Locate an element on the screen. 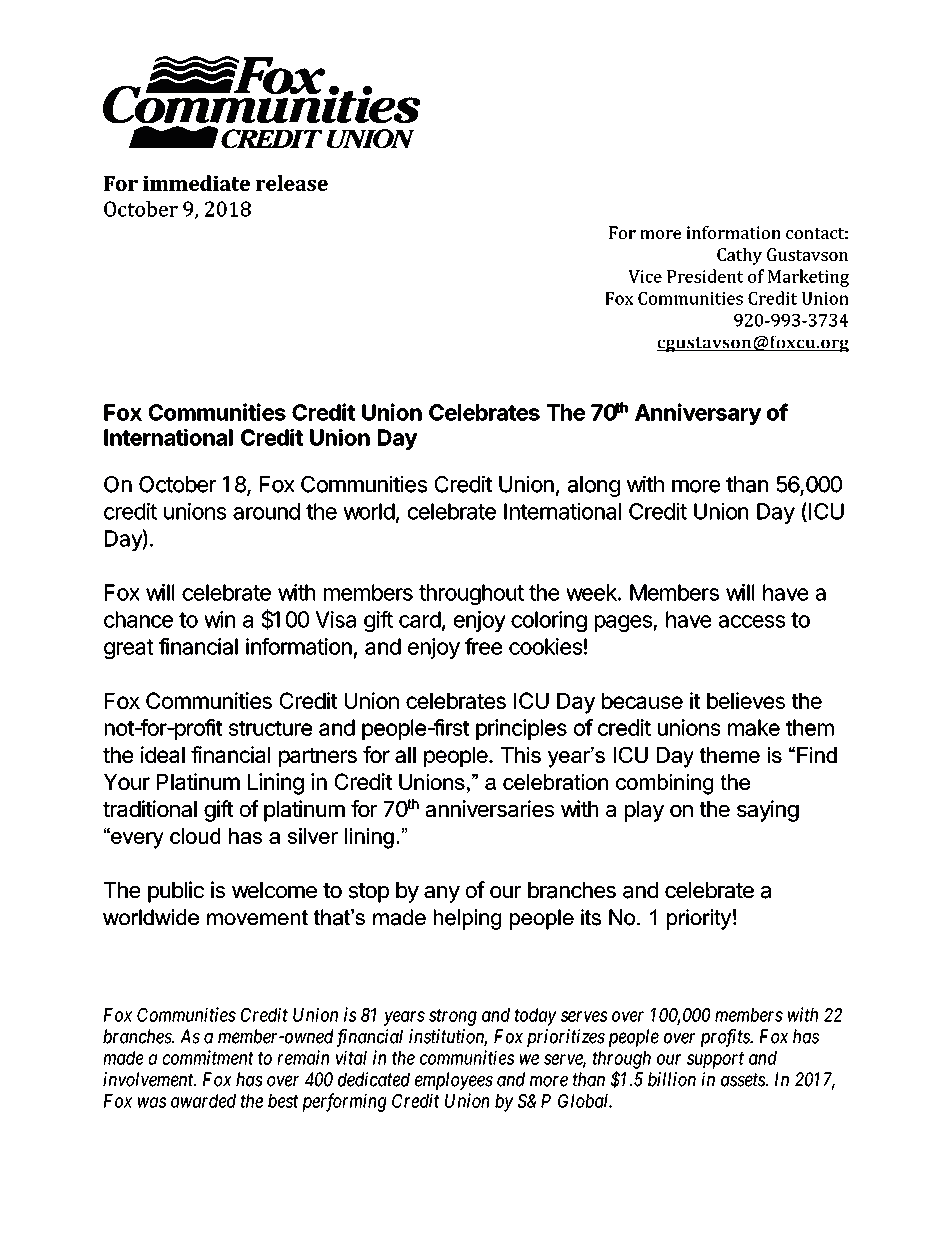 The image size is (952, 1233). release is located at coordinates (292, 183).
